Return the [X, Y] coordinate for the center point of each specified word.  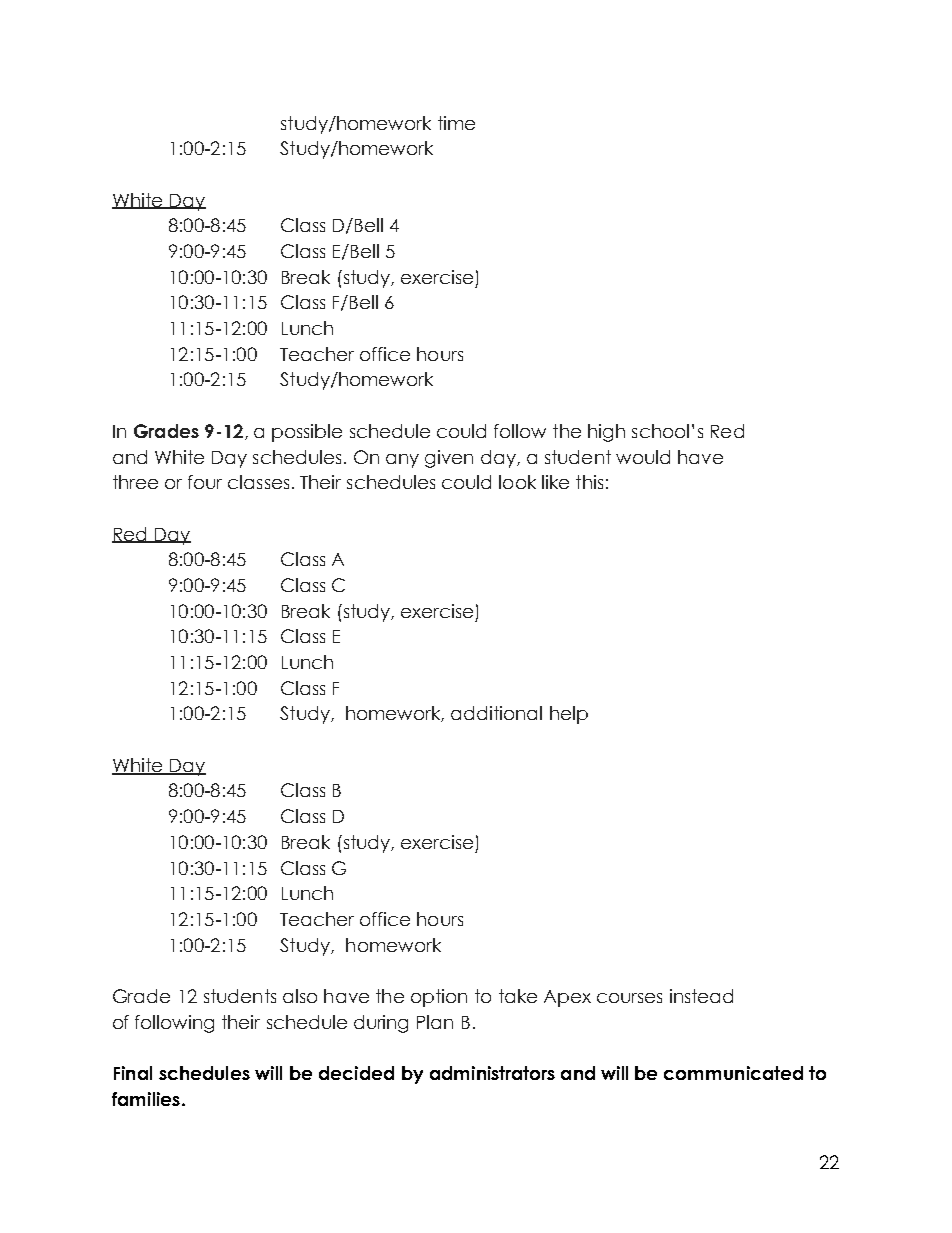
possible [307, 433]
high [606, 433]
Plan [435, 1022]
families [146, 1099]
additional [496, 713]
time [456, 123]
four [205, 482]
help [569, 715]
